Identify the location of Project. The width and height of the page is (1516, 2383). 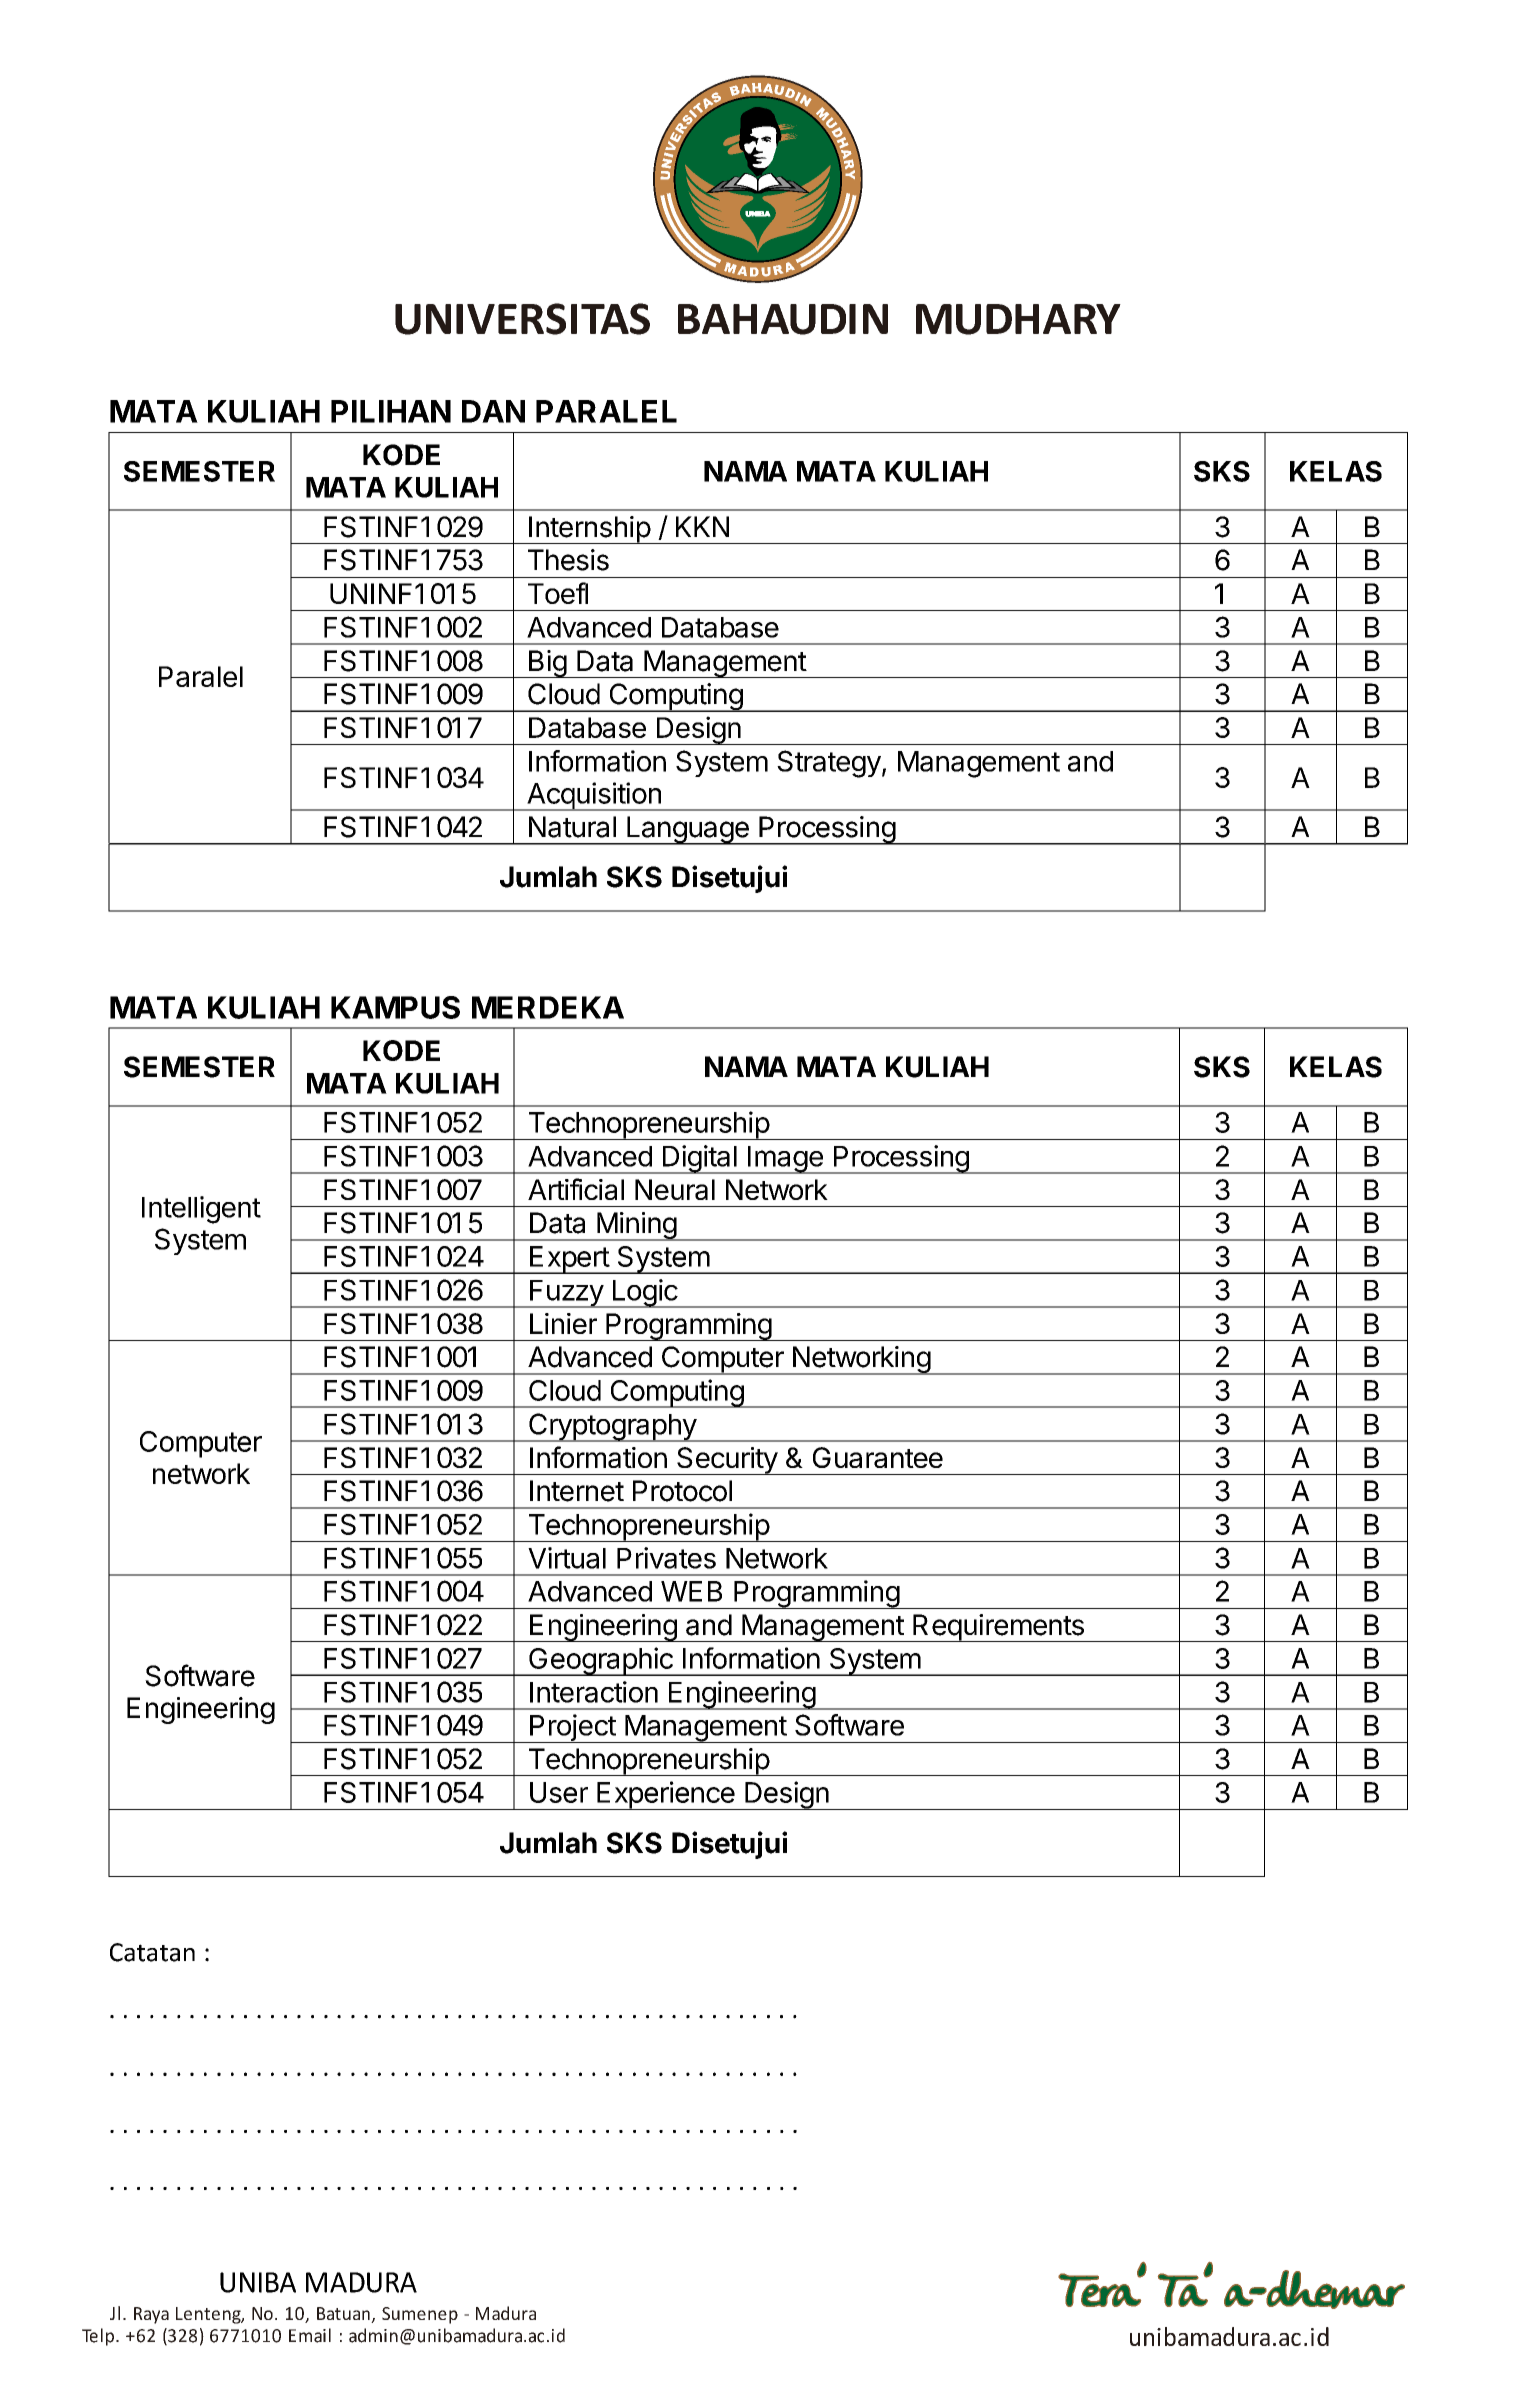
(572, 1728).
